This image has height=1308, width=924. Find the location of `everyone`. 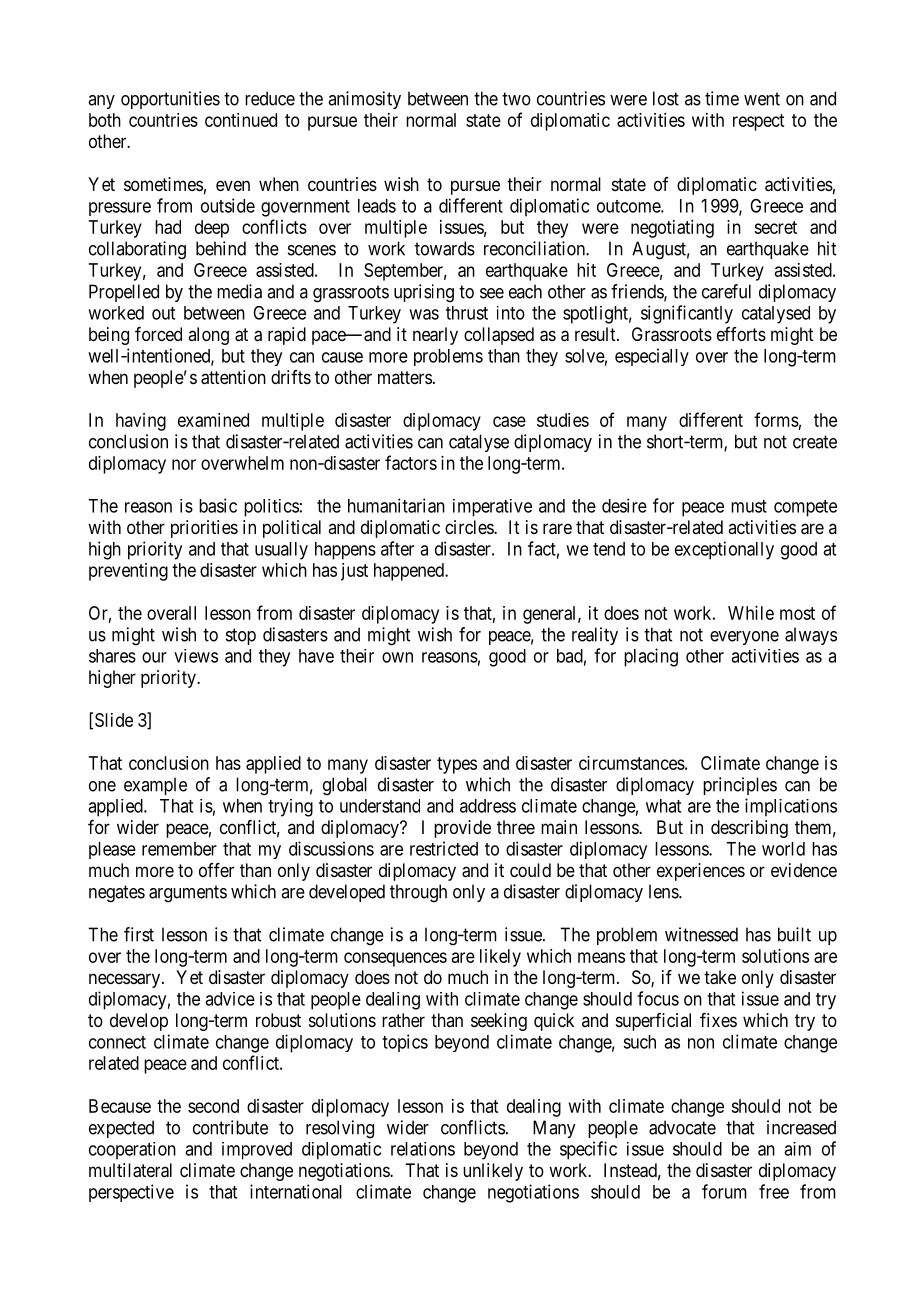

everyone is located at coordinates (744, 638).
